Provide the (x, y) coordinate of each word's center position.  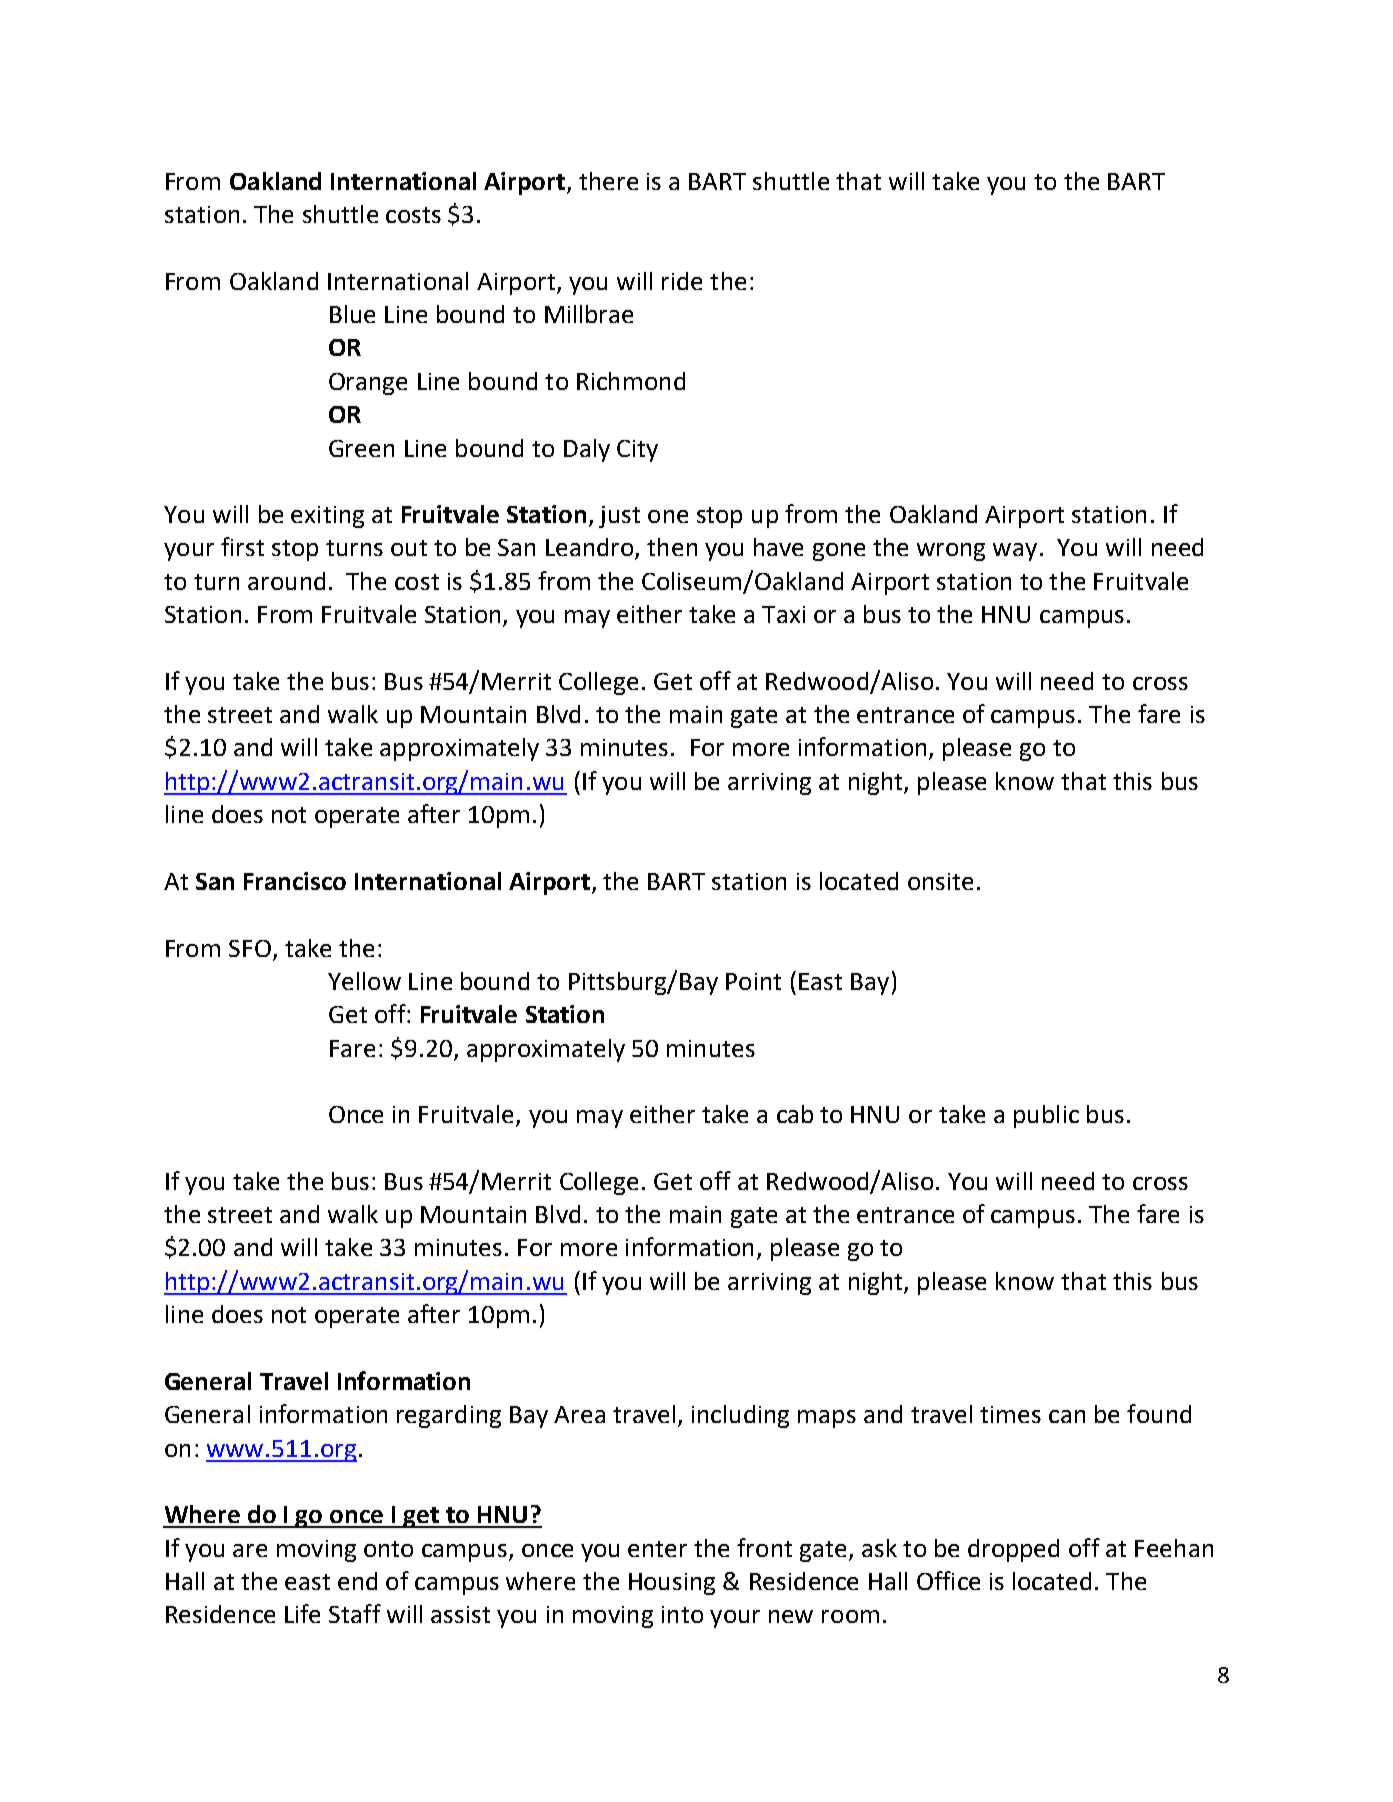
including (740, 1416)
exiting (327, 517)
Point (753, 981)
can (1067, 1416)
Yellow (364, 981)
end (357, 1581)
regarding (449, 1416)
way (1015, 552)
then (672, 547)
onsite (940, 881)
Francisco (295, 881)
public (1046, 1116)
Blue (352, 314)
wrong (951, 552)
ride (682, 281)
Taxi (783, 614)
